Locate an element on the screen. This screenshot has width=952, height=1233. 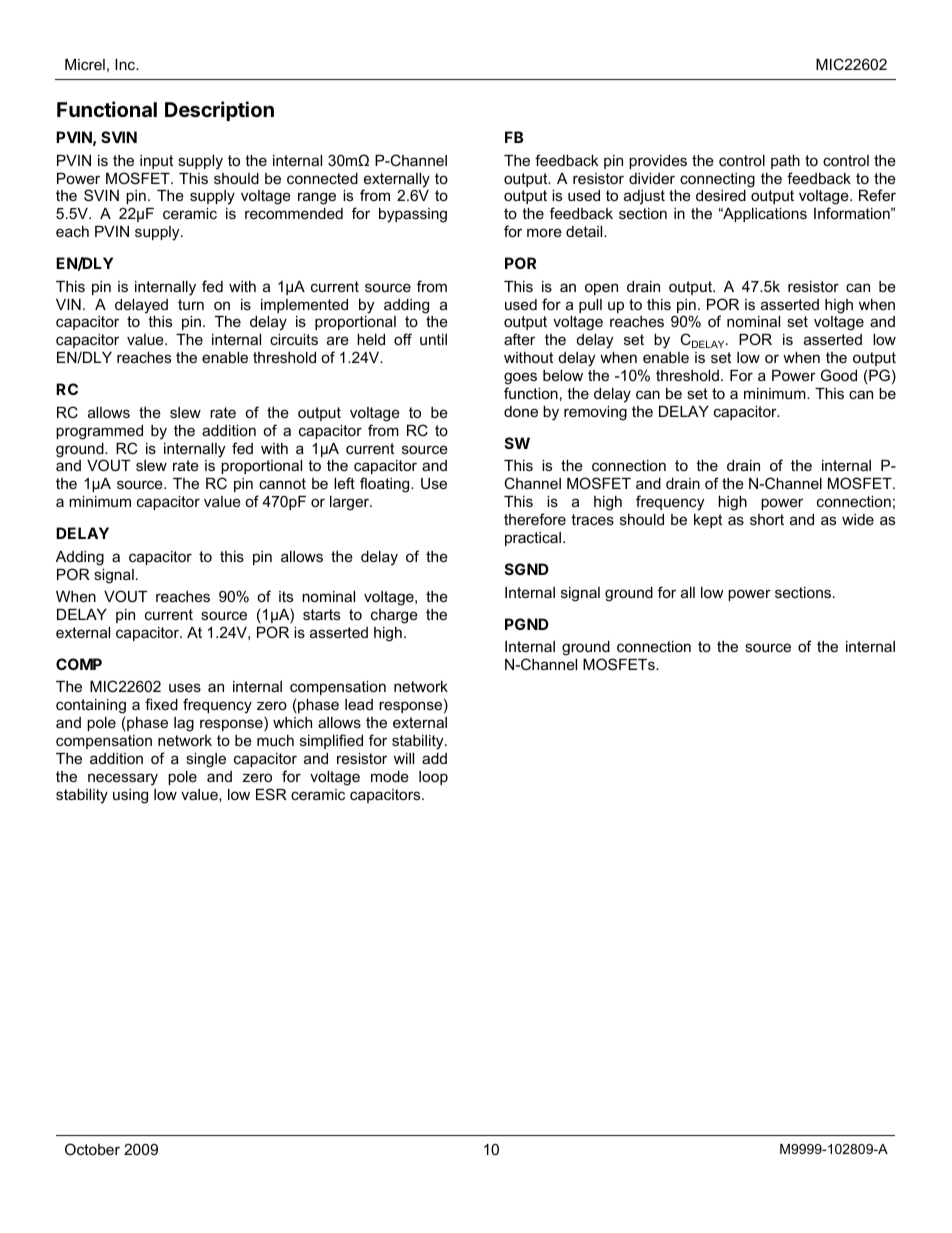
path is located at coordinates (785, 162).
